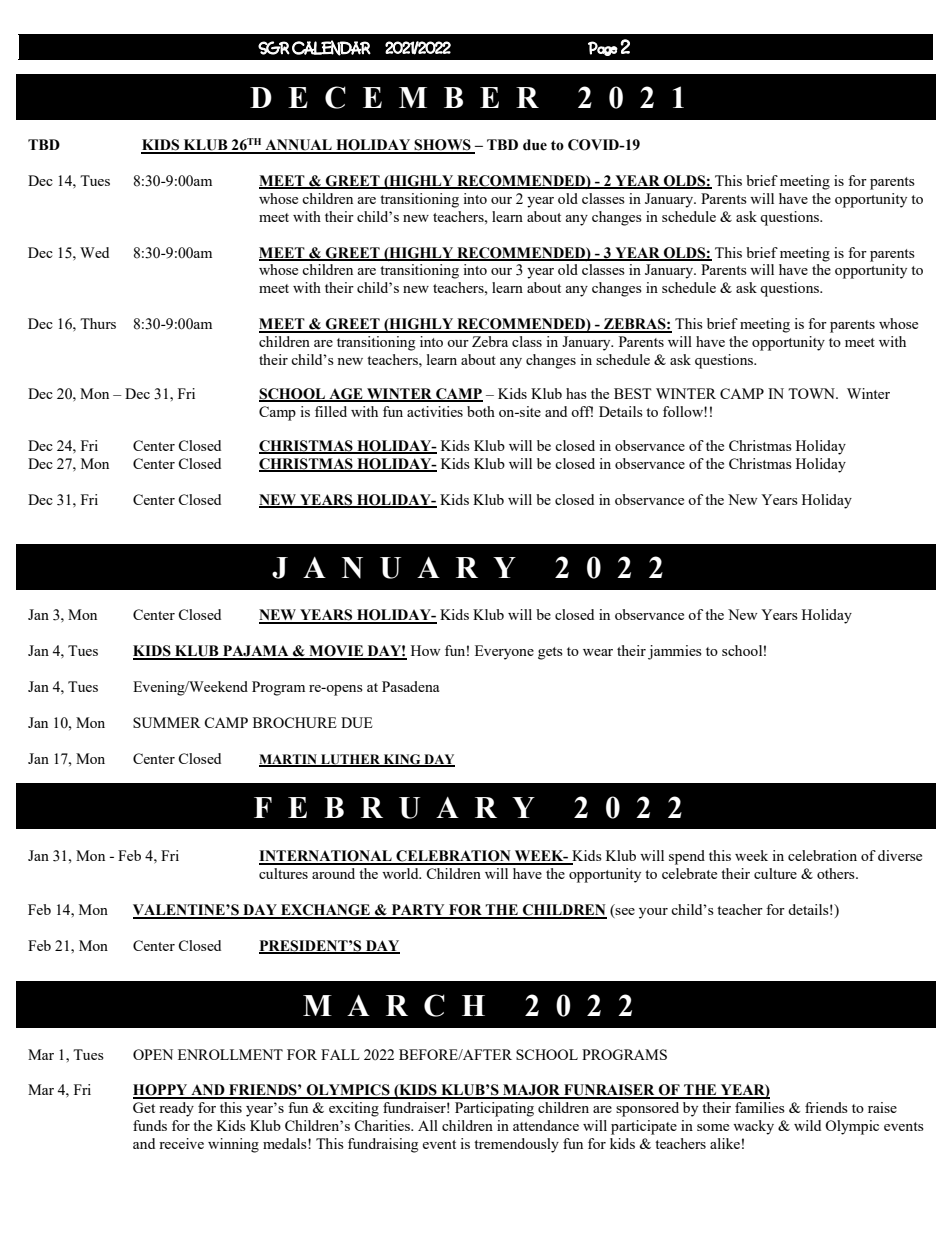  What do you see at coordinates (274, 48) in the image?
I see `SGR` at bounding box center [274, 48].
